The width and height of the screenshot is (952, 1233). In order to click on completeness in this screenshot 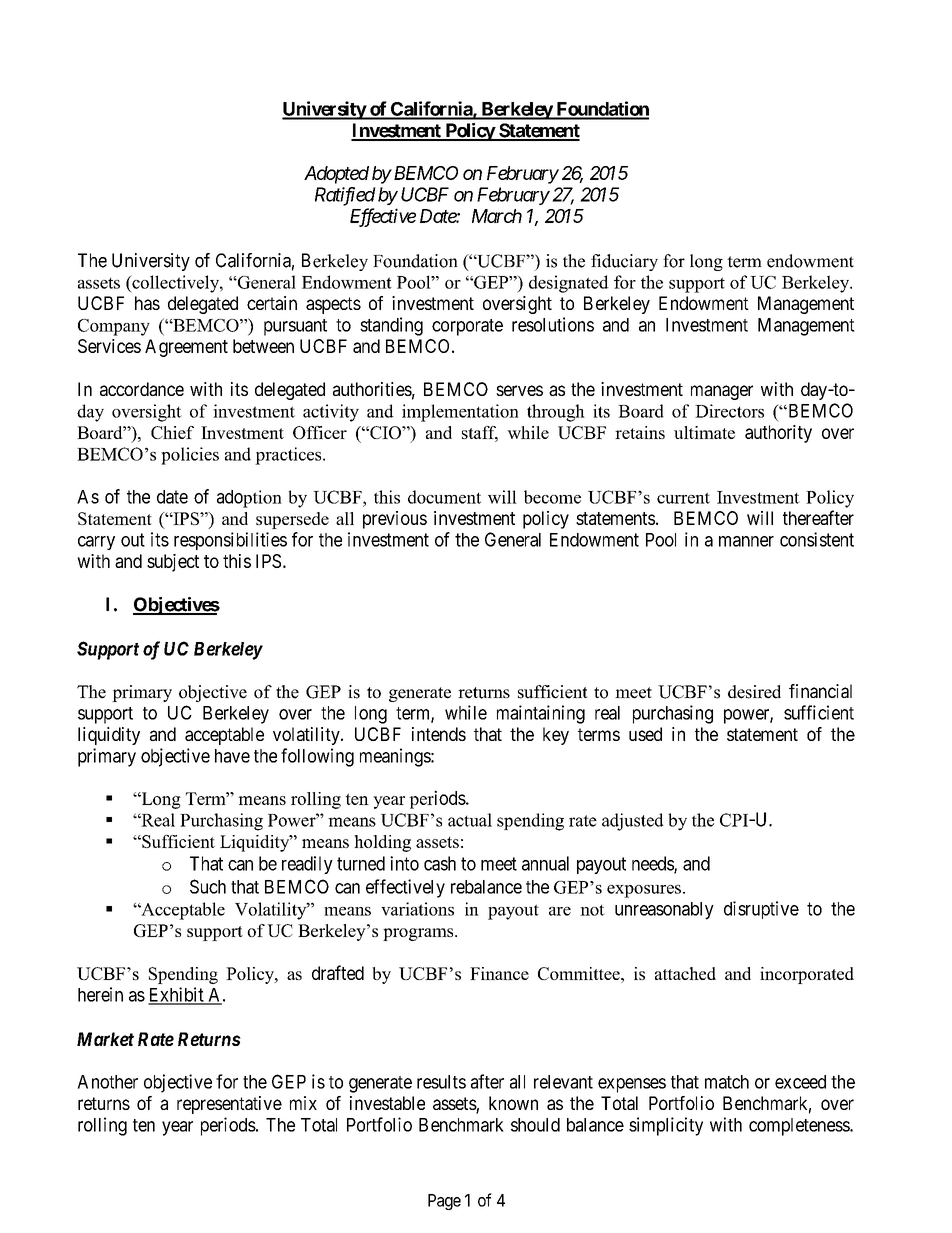, I will do `click(800, 1127)`.
